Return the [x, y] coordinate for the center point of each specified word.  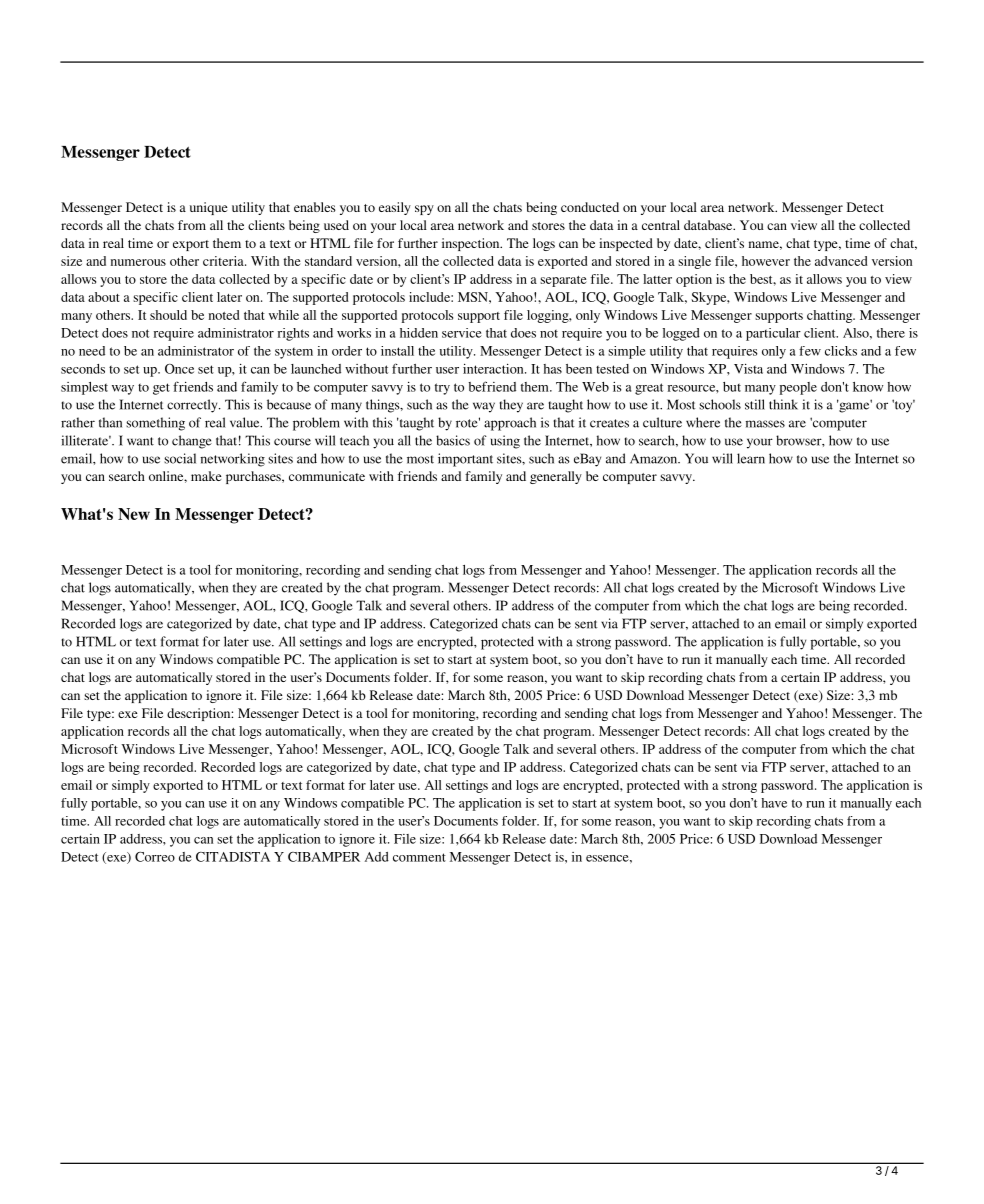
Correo [155, 857]
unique [208, 208]
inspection [472, 244]
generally [556, 477]
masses [765, 424]
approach [510, 424]
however [766, 261]
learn [751, 458]
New [134, 514]
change [192, 442]
